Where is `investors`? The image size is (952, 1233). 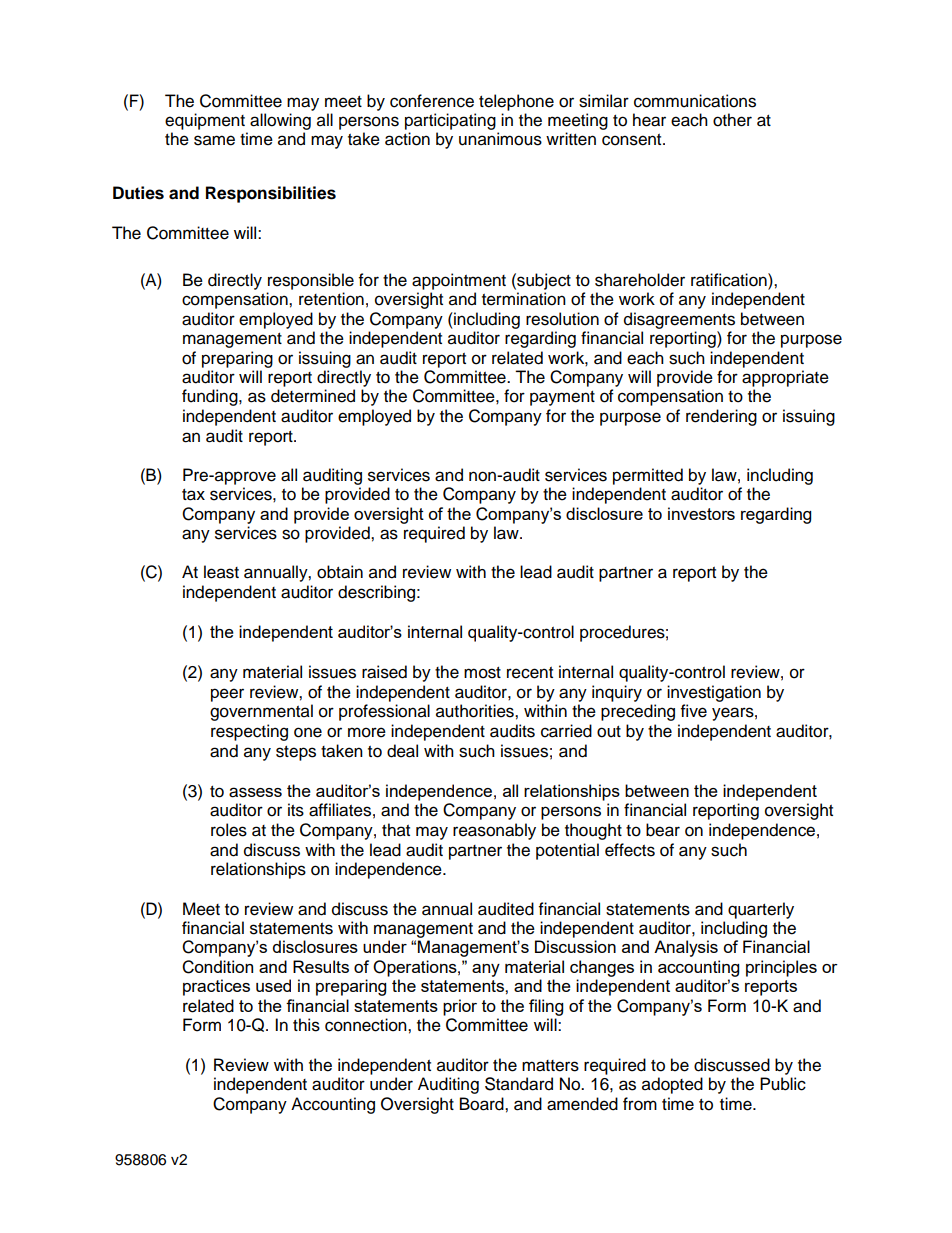
investors is located at coordinates (701, 513).
